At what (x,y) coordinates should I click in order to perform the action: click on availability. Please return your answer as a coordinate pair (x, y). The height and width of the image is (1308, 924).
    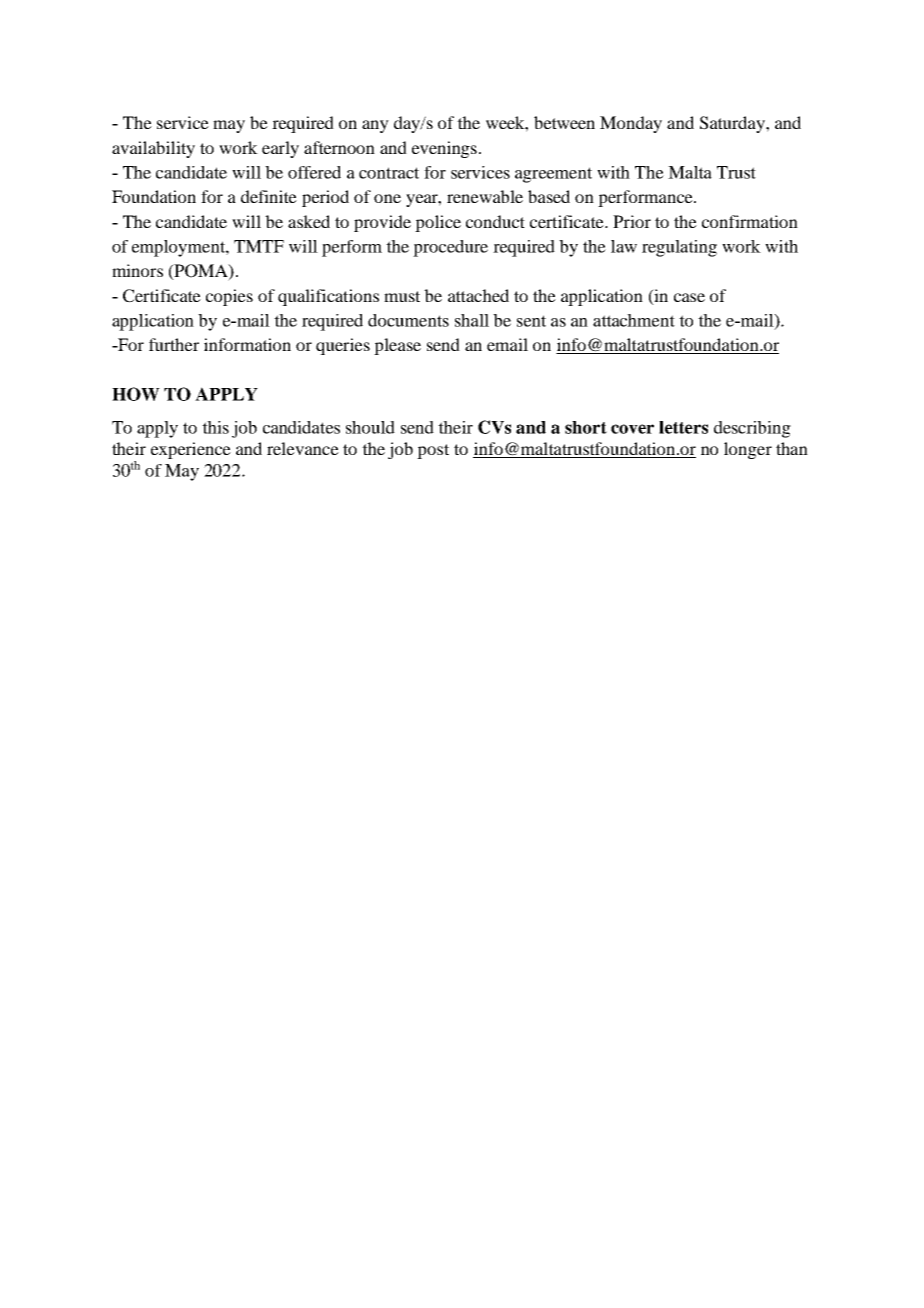
    Looking at the image, I should click on (153, 149).
